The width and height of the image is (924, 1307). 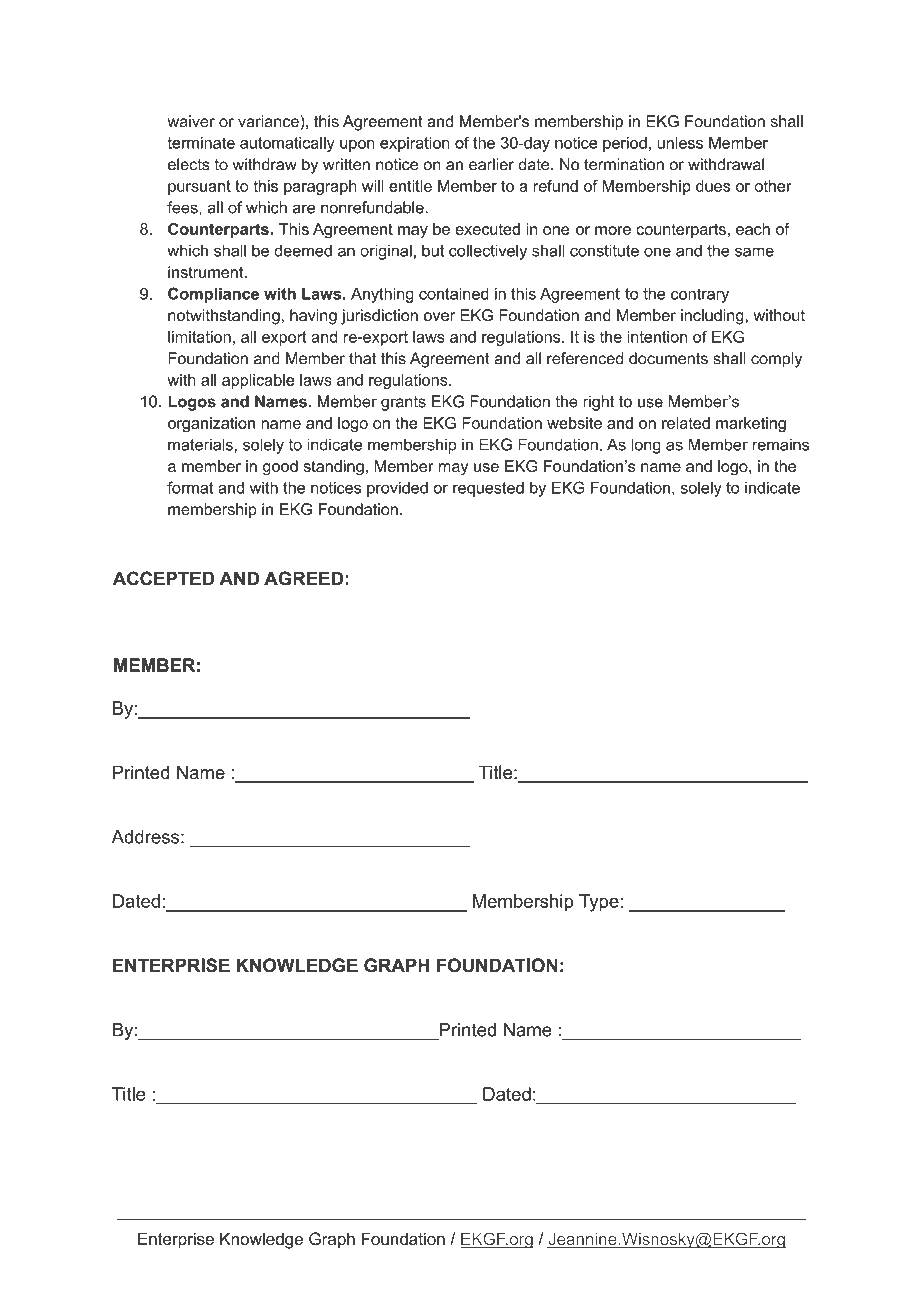 What do you see at coordinates (712, 317) in the image?
I see `including` at bounding box center [712, 317].
